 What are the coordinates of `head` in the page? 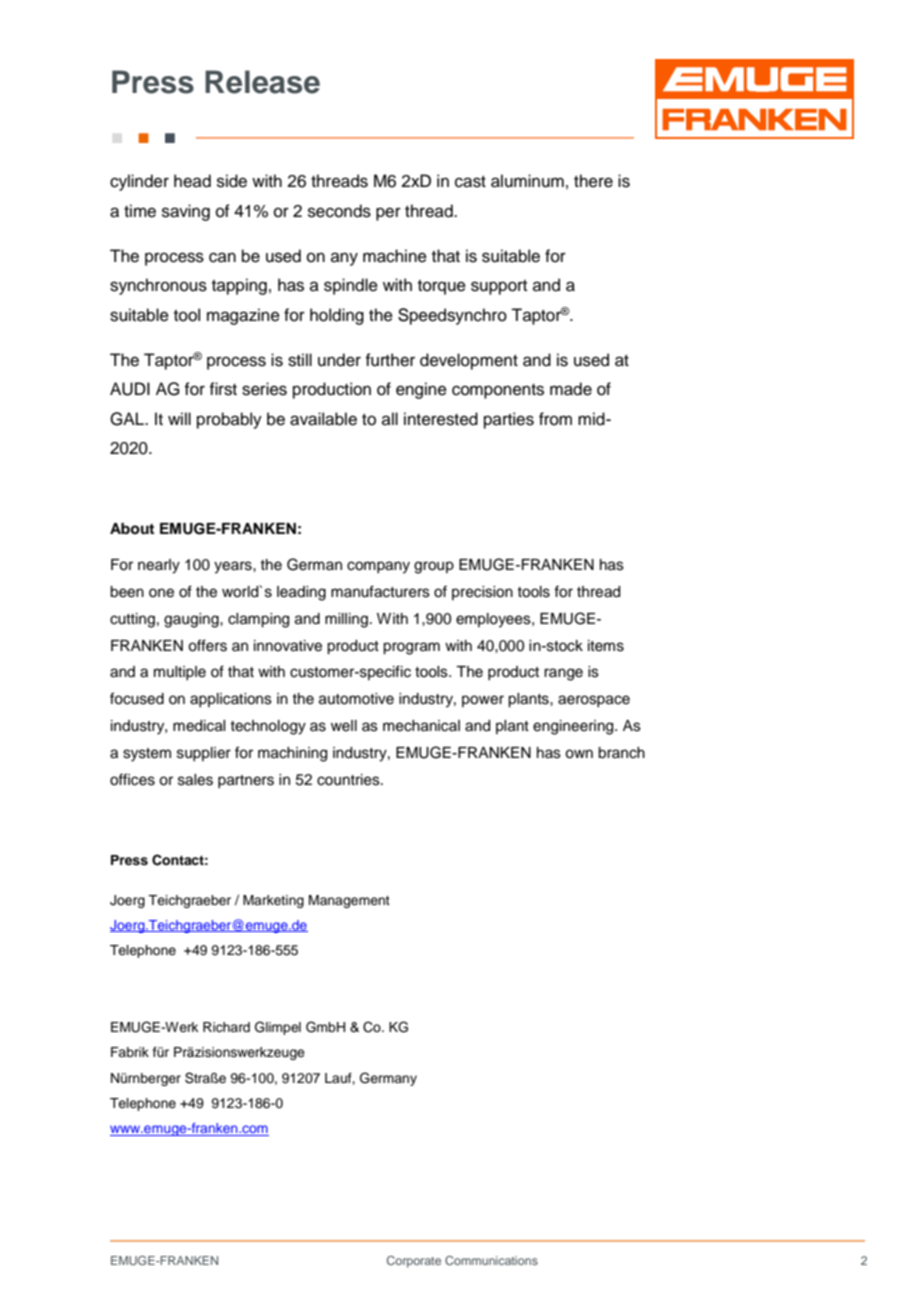 It's located at (192, 181).
